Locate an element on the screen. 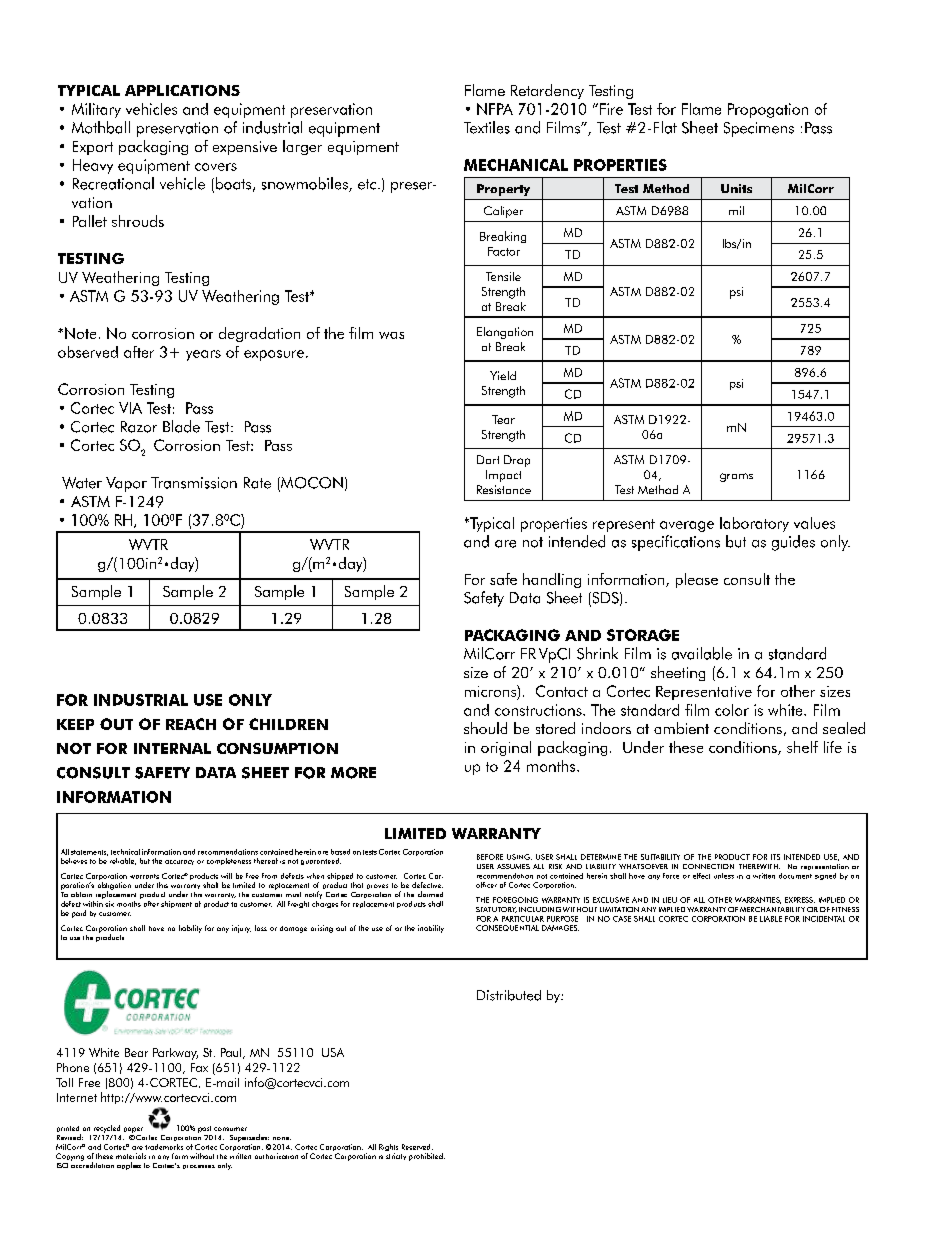  trademarks is located at coordinates (164, 1147).
